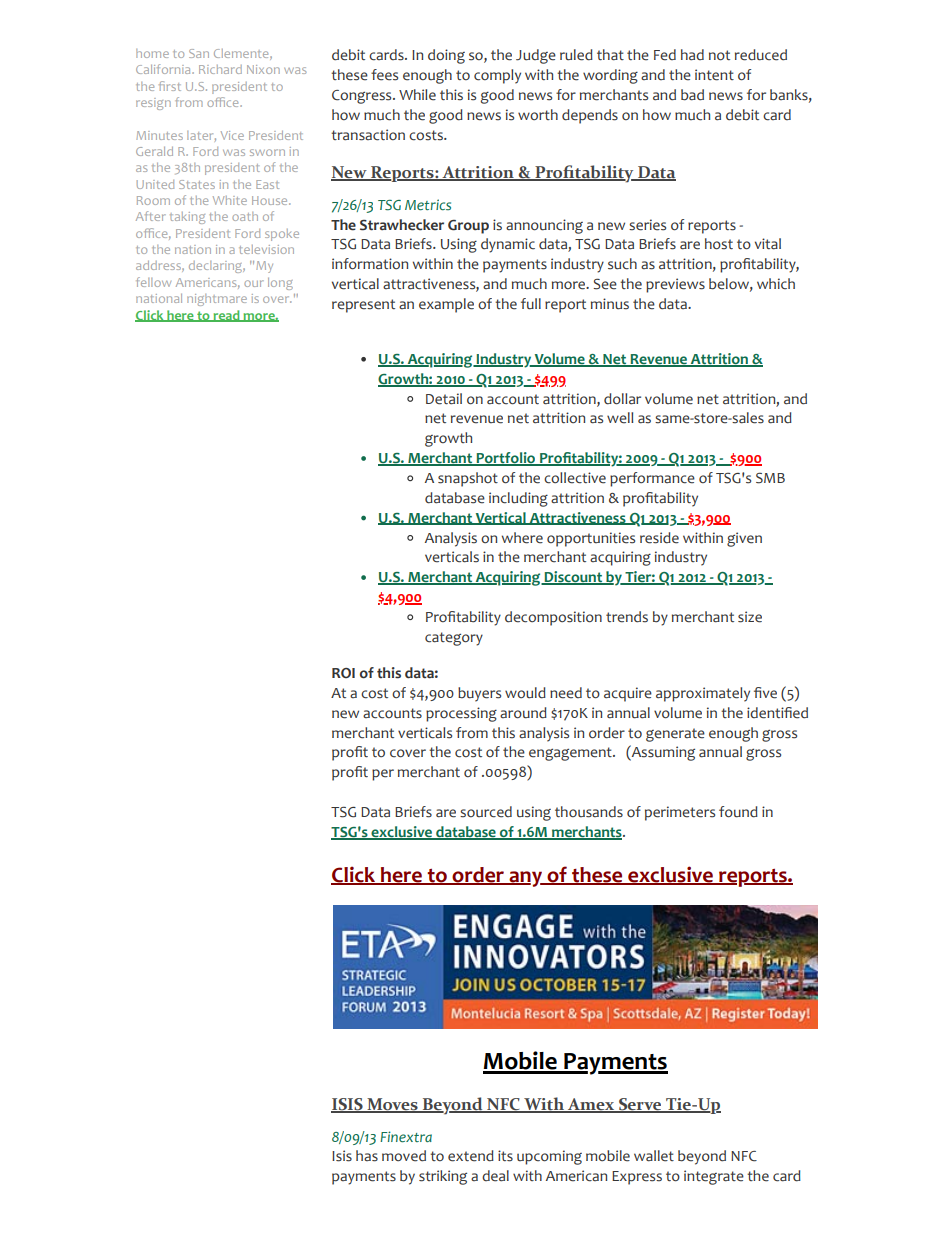 The image size is (952, 1233). I want to click on bad, so click(692, 95).
